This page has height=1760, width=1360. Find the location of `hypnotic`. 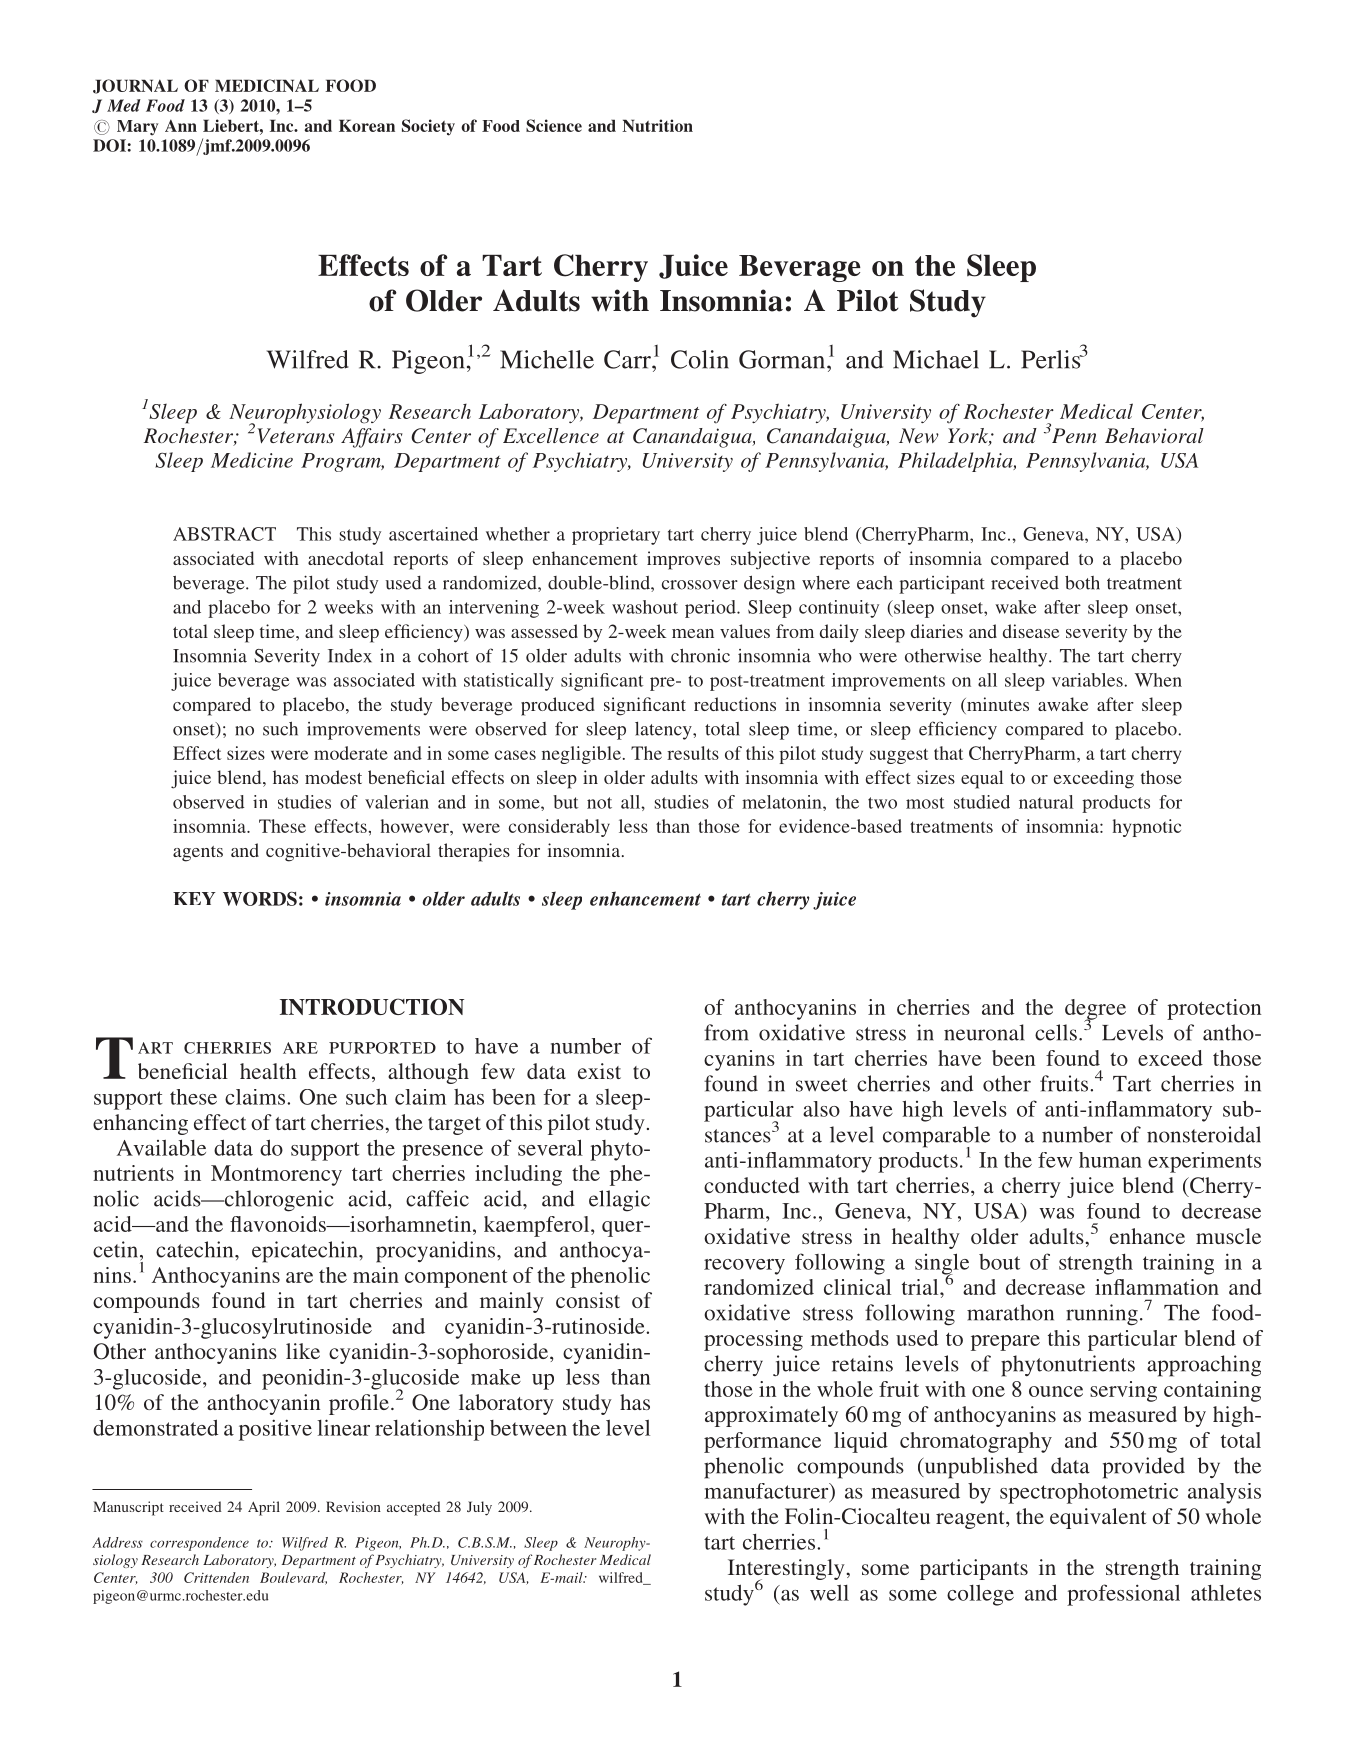

hypnotic is located at coordinates (1147, 828).
